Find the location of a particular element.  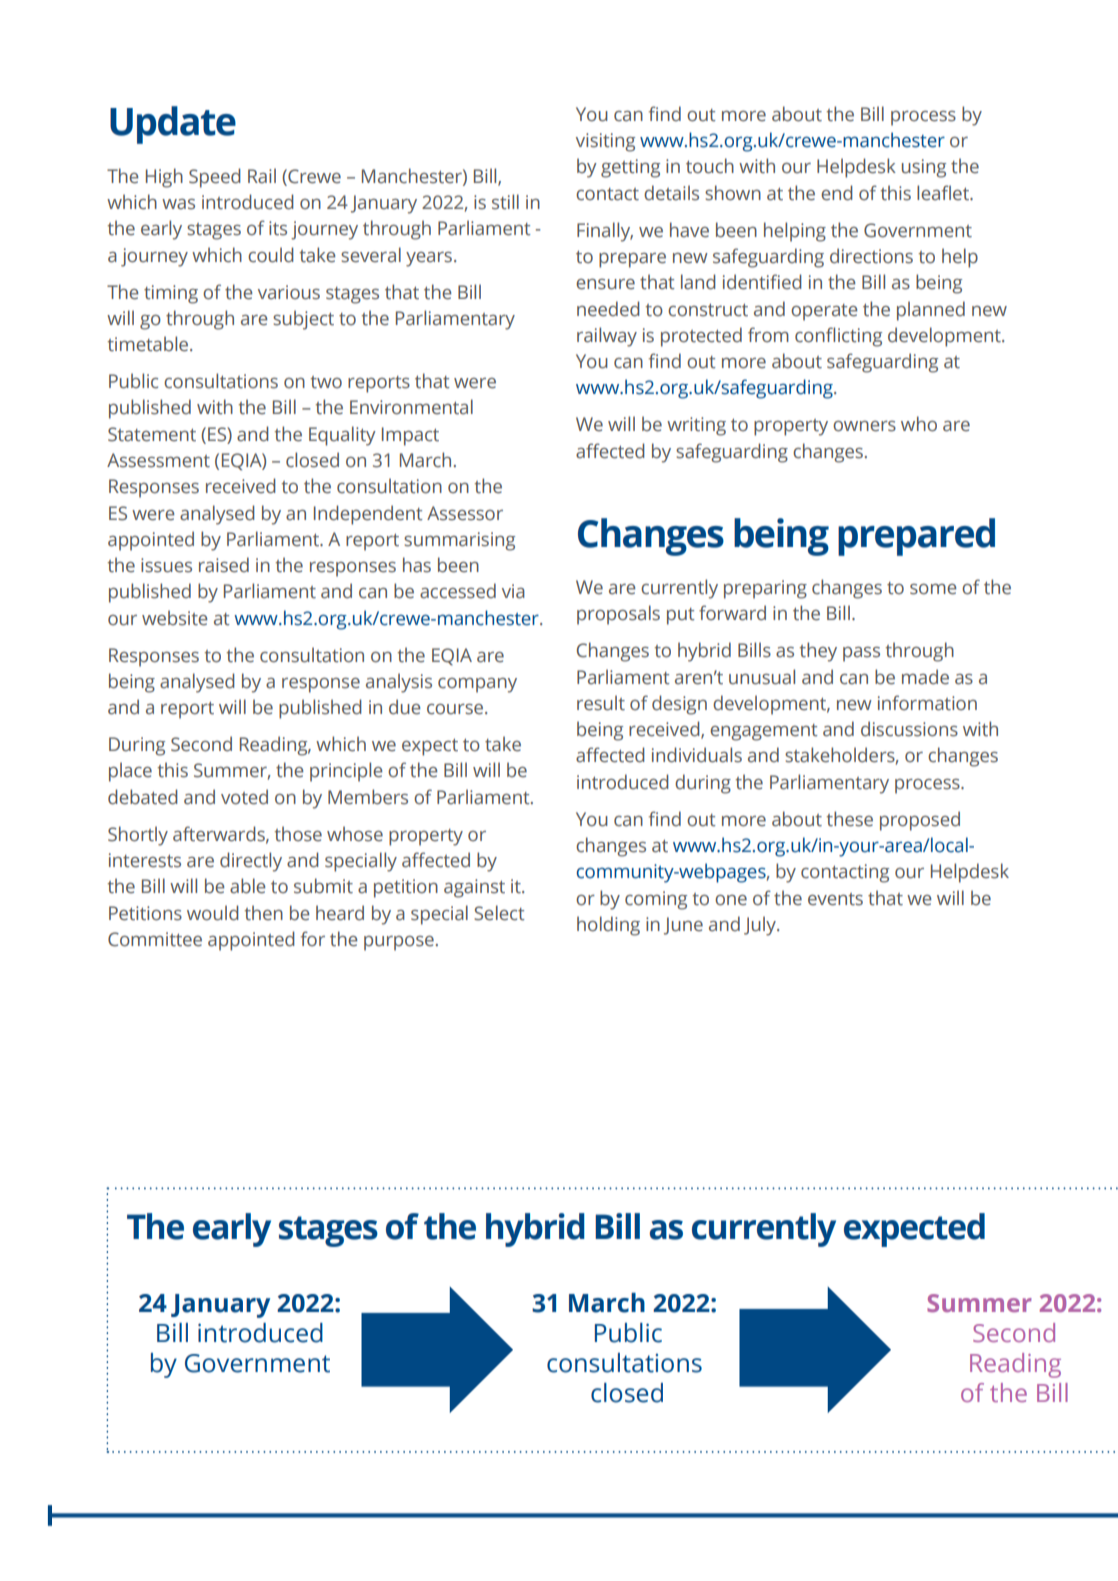

they is located at coordinates (818, 652).
